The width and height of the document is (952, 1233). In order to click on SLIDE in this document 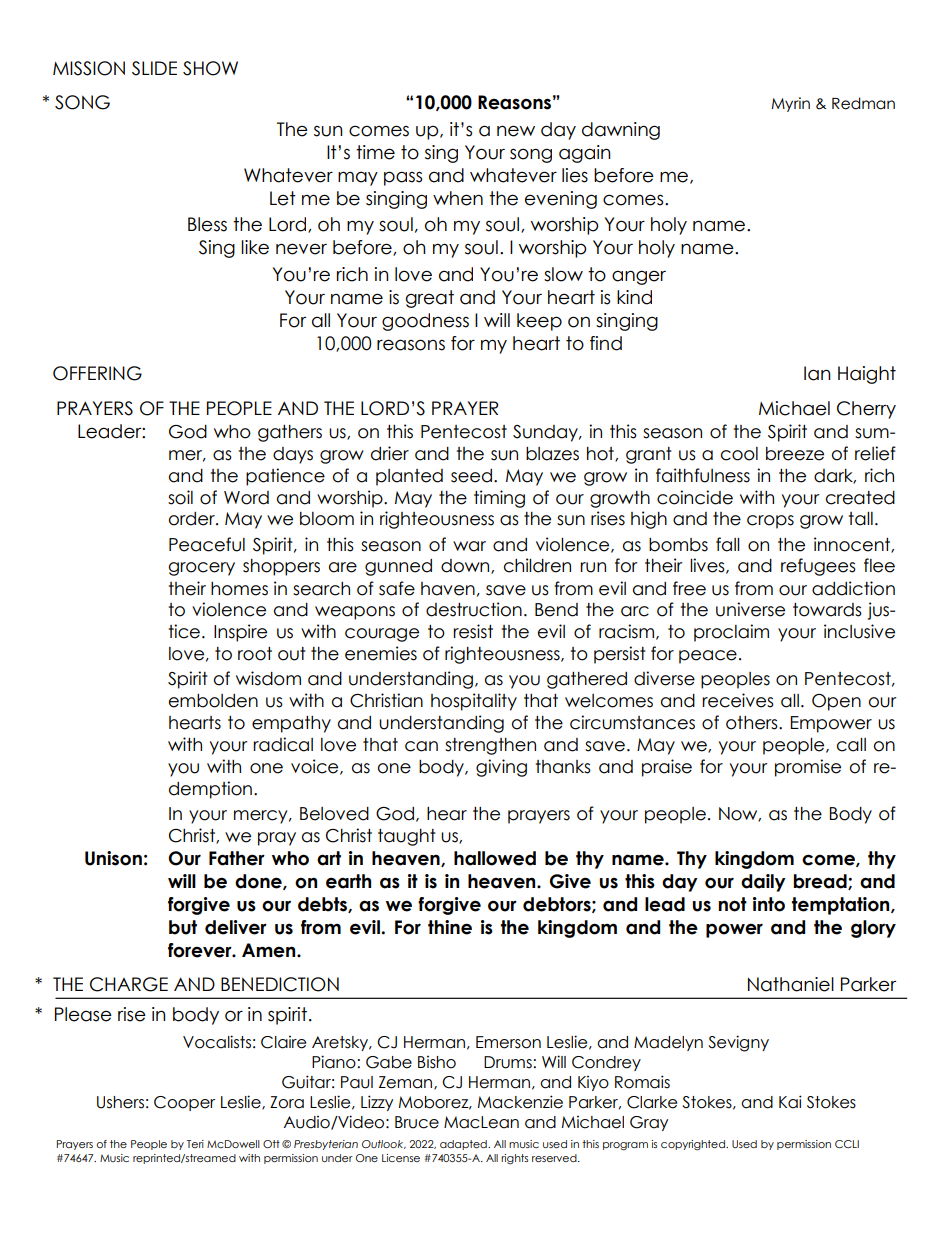, I will do `click(154, 68)`.
